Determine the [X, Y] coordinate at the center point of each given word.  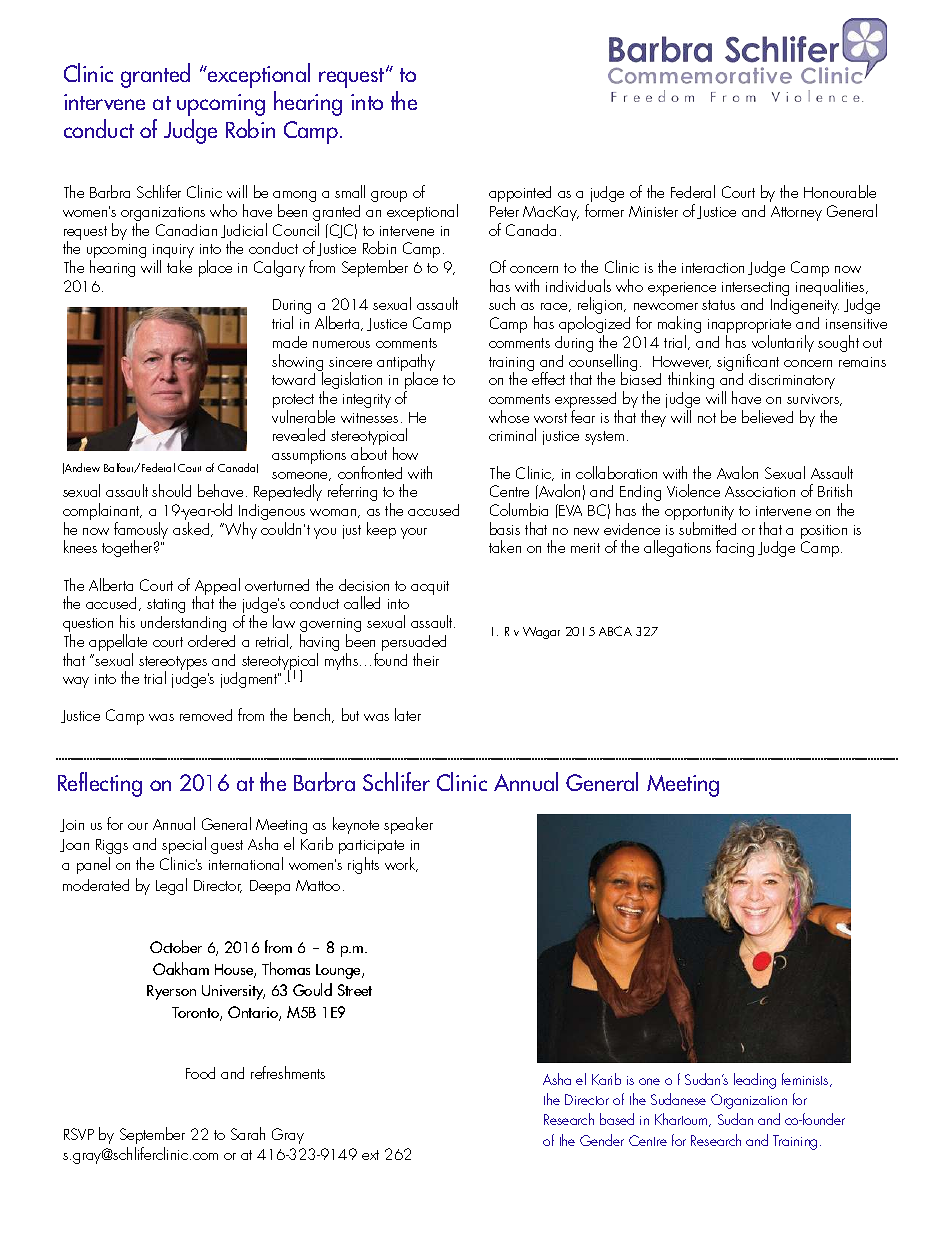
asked [192, 529]
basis [505, 528]
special [184, 845]
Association [760, 491]
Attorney [796, 213]
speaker [408, 825]
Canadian [186, 230]
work [401, 864]
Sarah [248, 1133]
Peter [504, 211]
